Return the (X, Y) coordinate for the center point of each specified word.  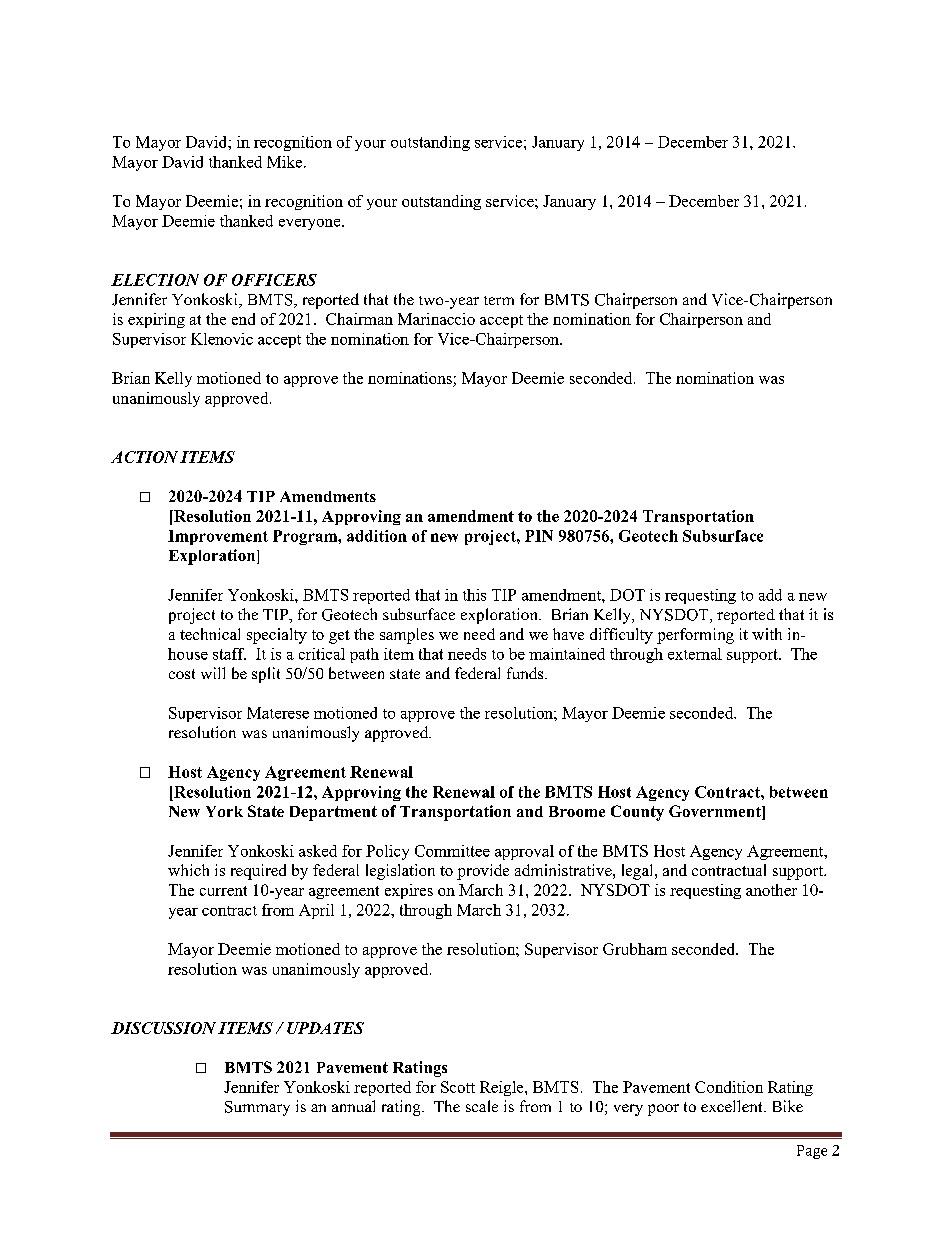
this (474, 595)
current (223, 891)
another (771, 890)
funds (526, 673)
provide (483, 872)
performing (695, 636)
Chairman (359, 319)
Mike (286, 162)
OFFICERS (274, 280)
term (499, 300)
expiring (156, 320)
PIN (539, 536)
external (695, 654)
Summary (257, 1108)
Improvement (218, 537)
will (213, 673)
